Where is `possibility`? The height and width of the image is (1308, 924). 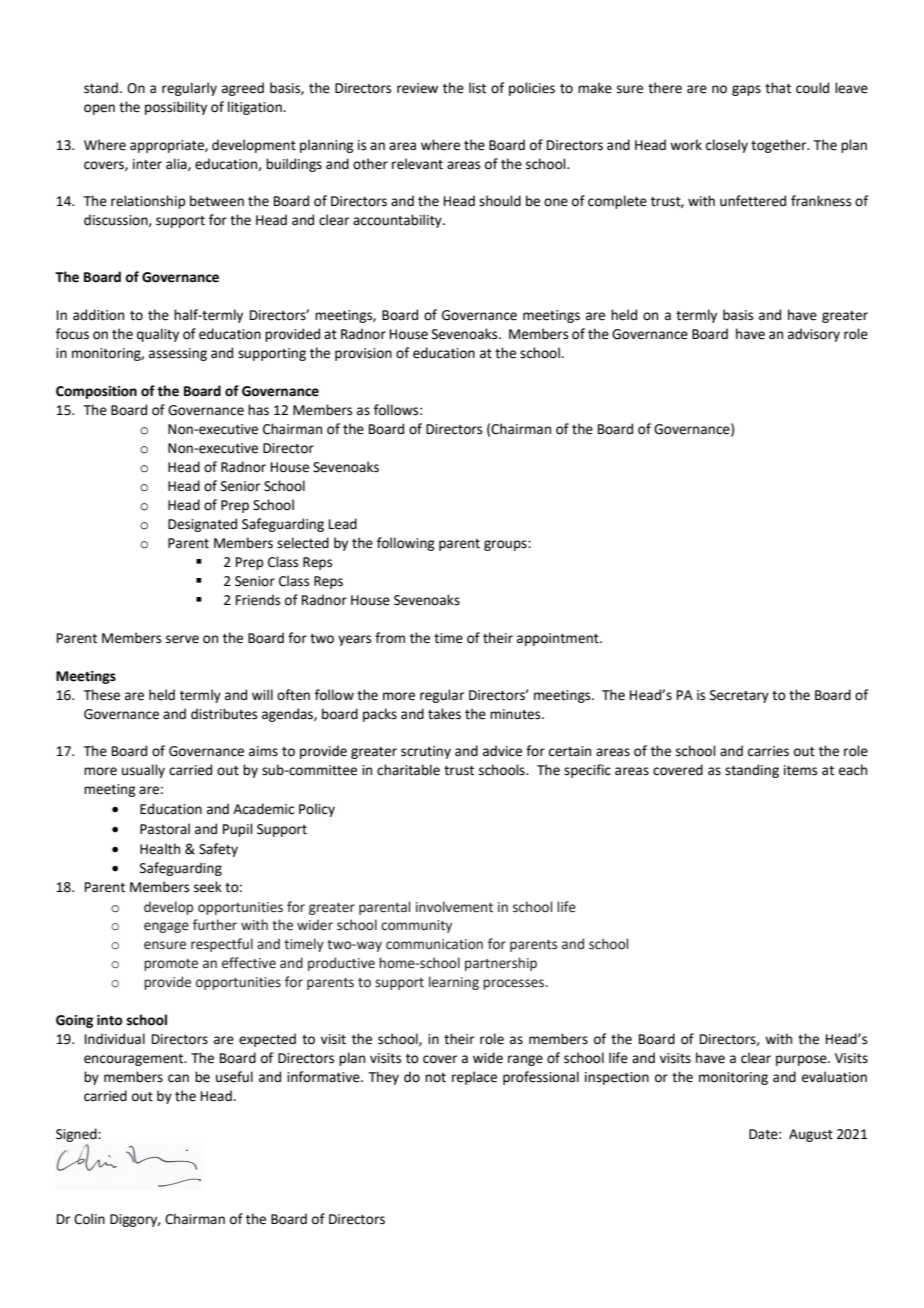 possibility is located at coordinates (176, 108).
